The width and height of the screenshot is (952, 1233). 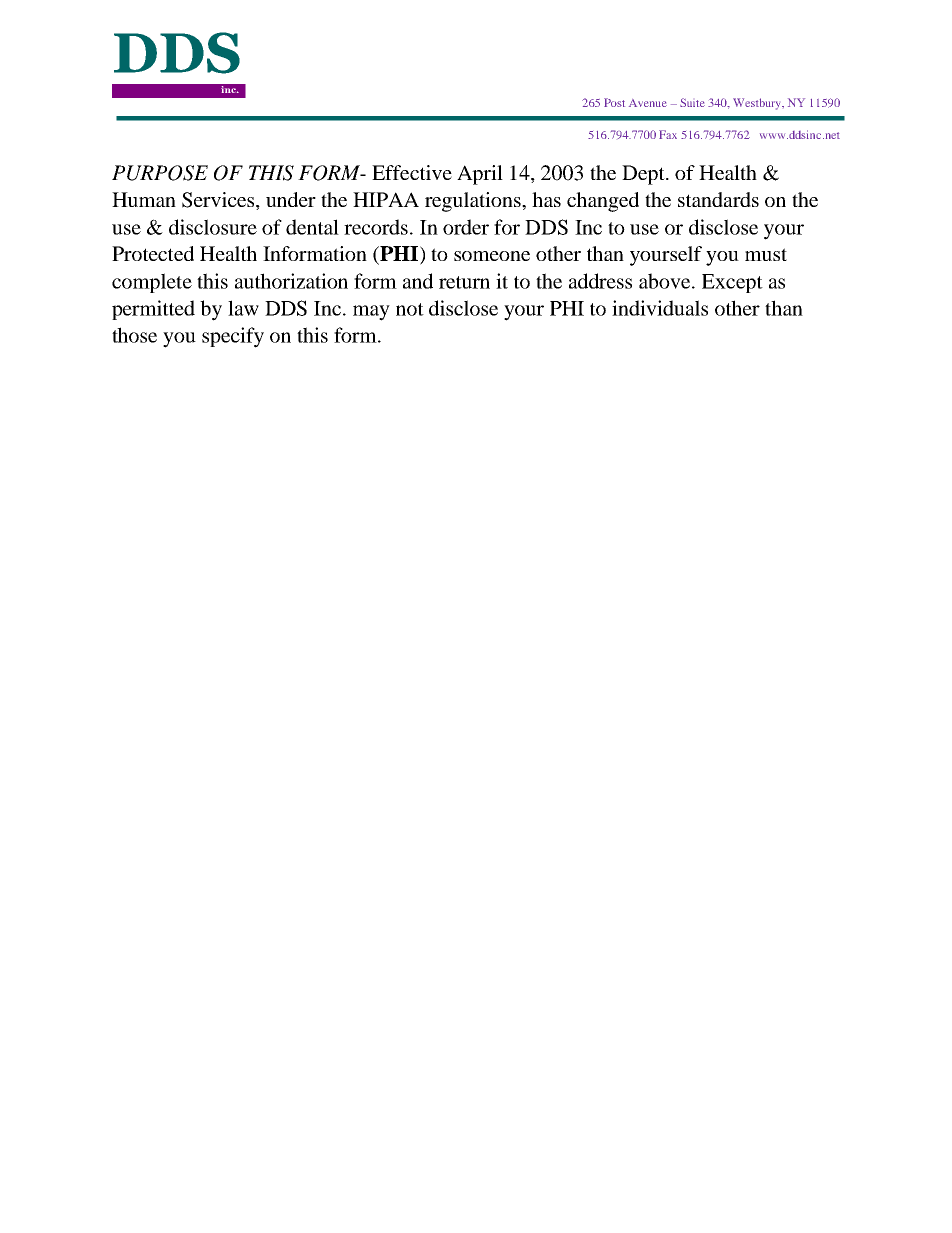 What do you see at coordinates (219, 201) in the screenshot?
I see `Services` at bounding box center [219, 201].
